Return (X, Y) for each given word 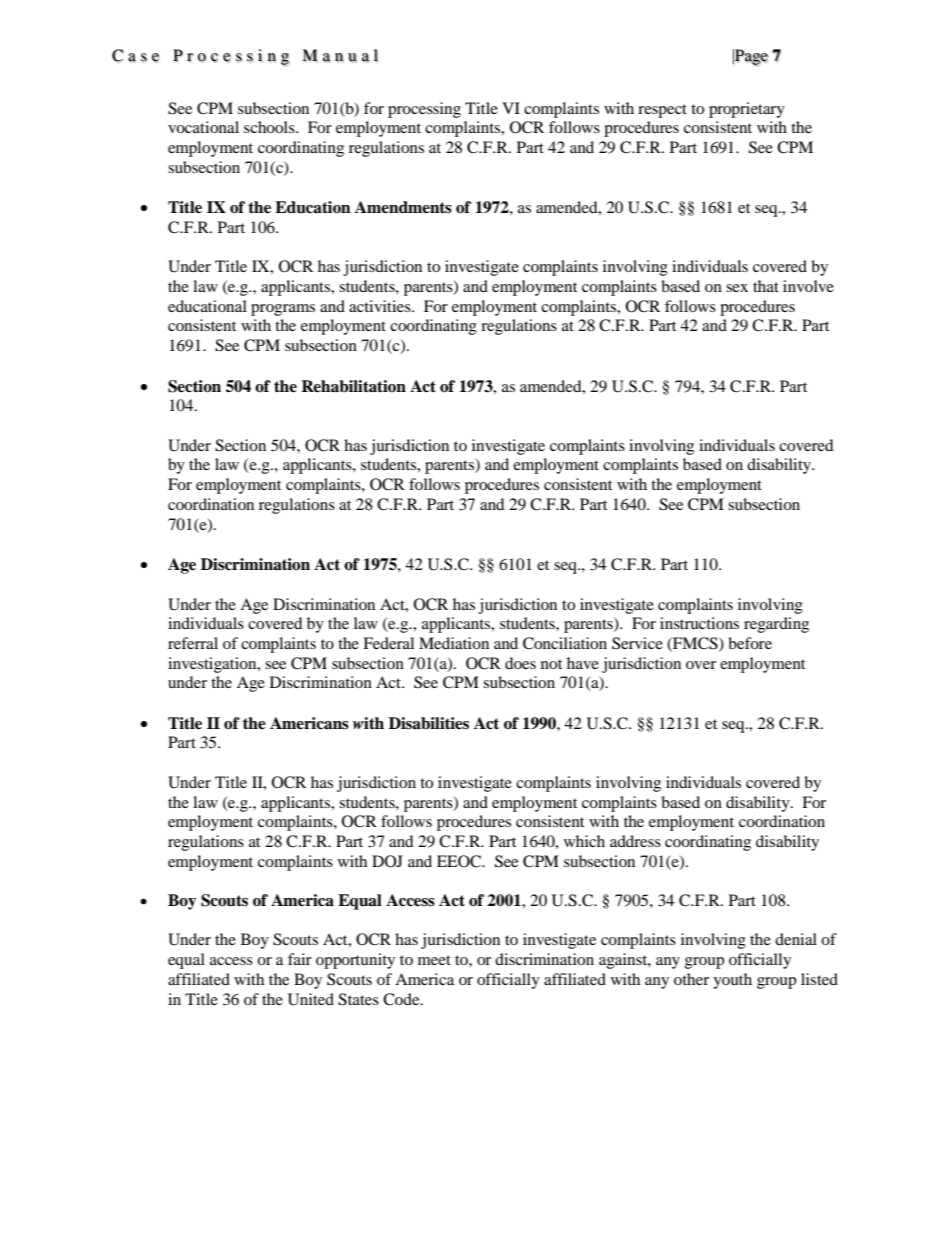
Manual (340, 56)
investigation (213, 665)
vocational (203, 127)
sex (737, 288)
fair (300, 959)
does (520, 663)
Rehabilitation (353, 386)
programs (283, 310)
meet (434, 960)
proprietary (747, 110)
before (750, 643)
